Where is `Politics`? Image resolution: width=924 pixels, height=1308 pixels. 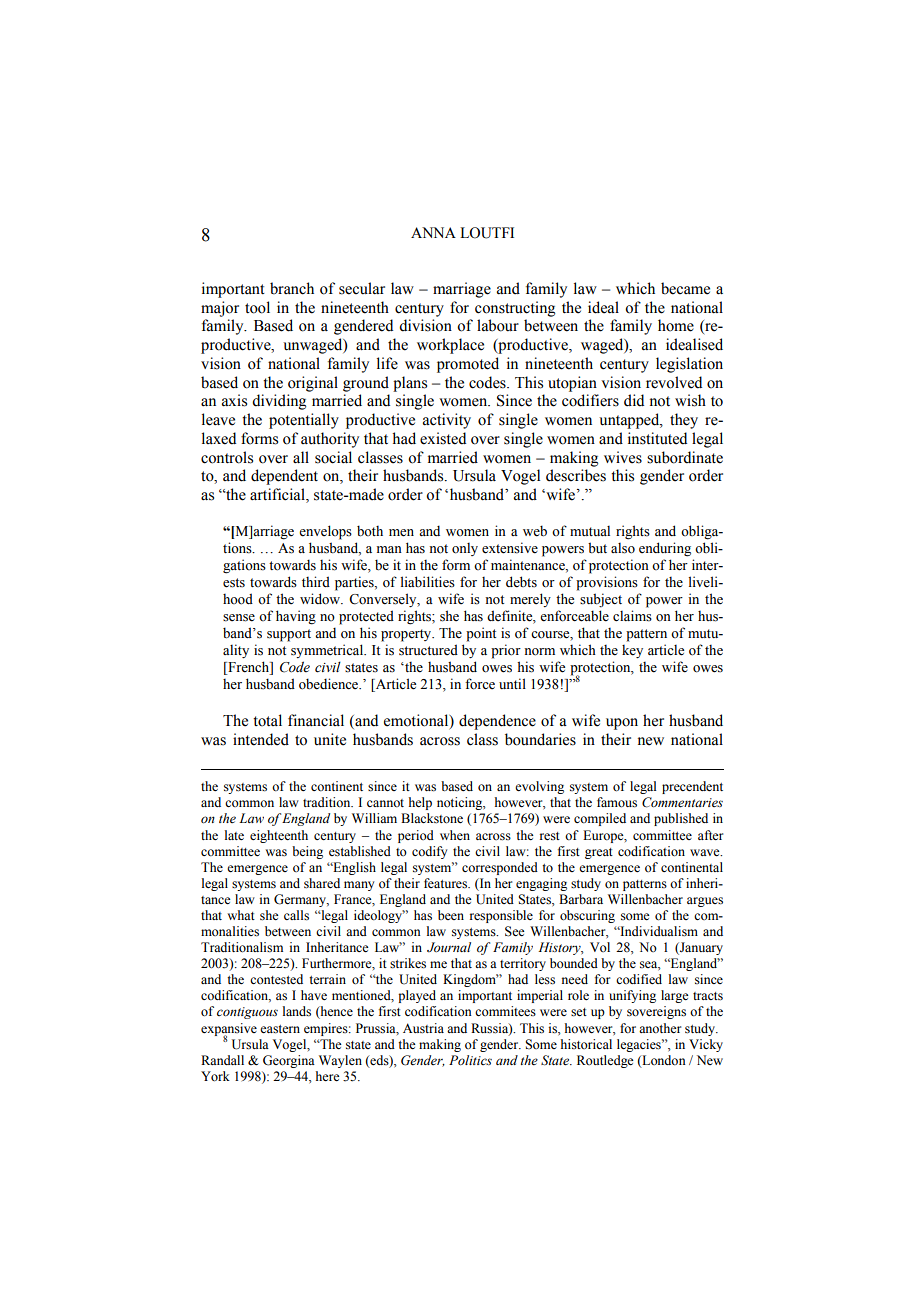 Politics is located at coordinates (470, 1060).
